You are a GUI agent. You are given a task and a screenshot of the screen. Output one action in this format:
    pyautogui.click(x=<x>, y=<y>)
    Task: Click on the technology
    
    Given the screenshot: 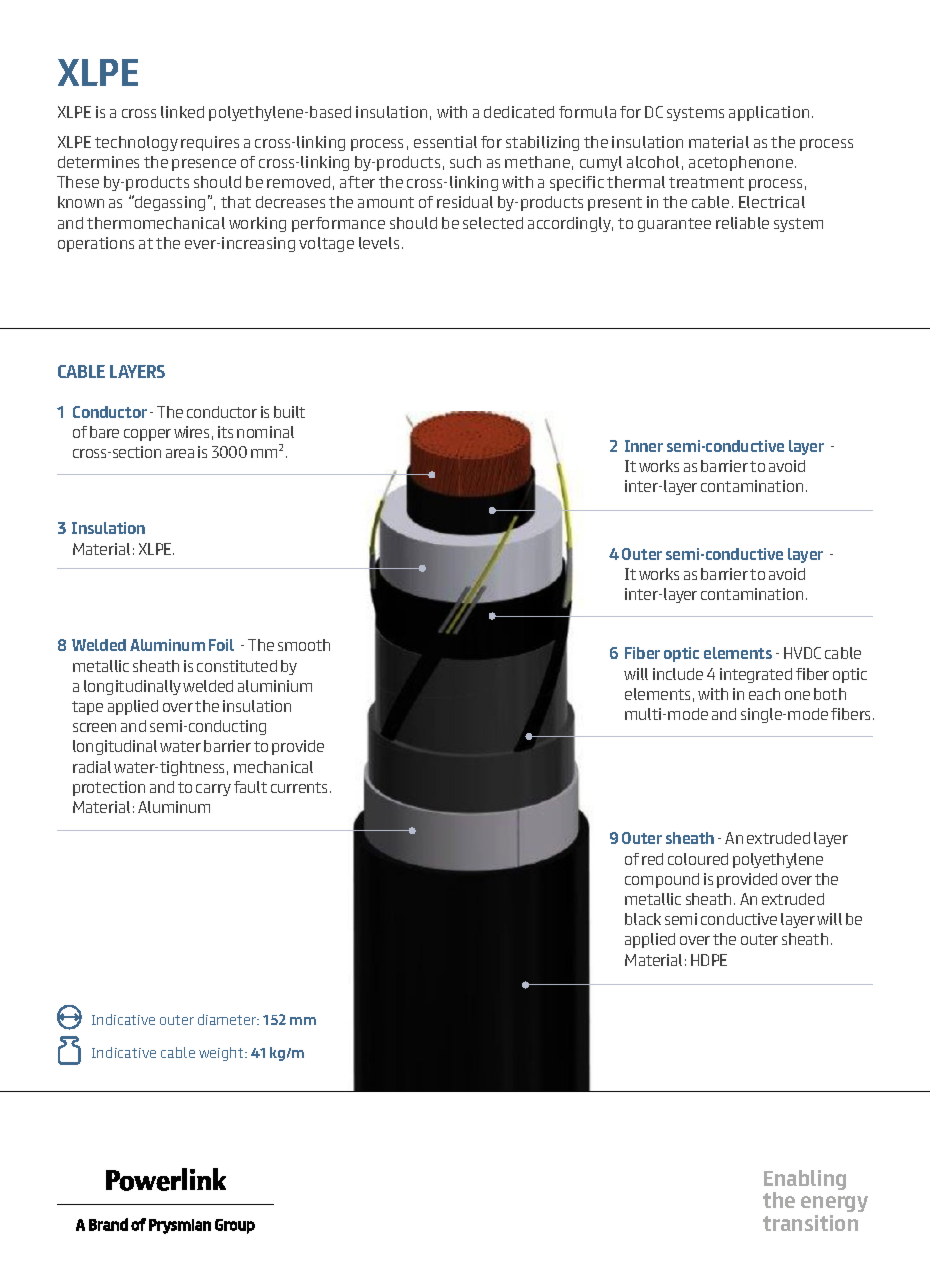 What is the action you would take?
    pyautogui.click(x=136, y=143)
